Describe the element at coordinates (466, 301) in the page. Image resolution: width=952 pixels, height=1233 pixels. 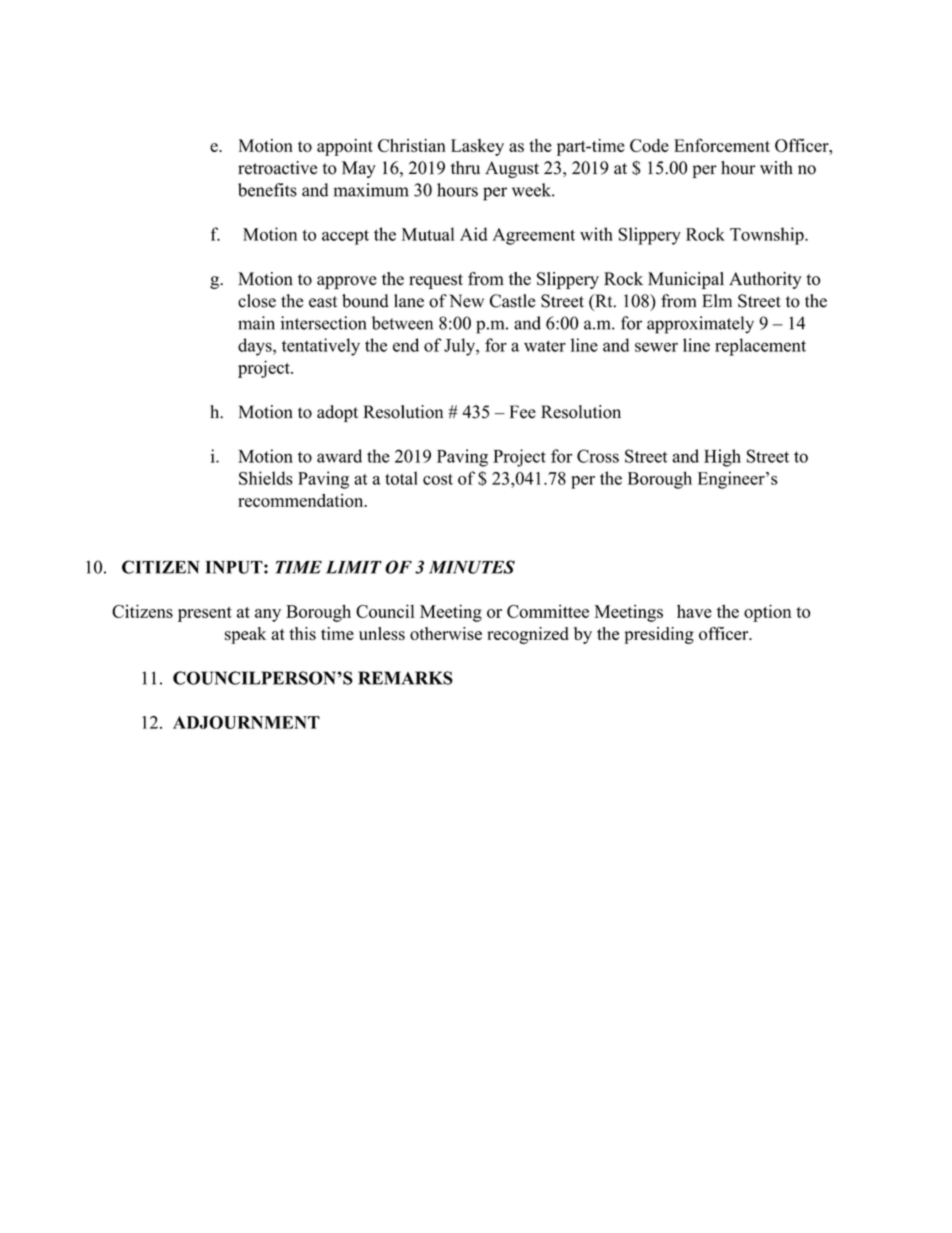
I see `New` at that location.
